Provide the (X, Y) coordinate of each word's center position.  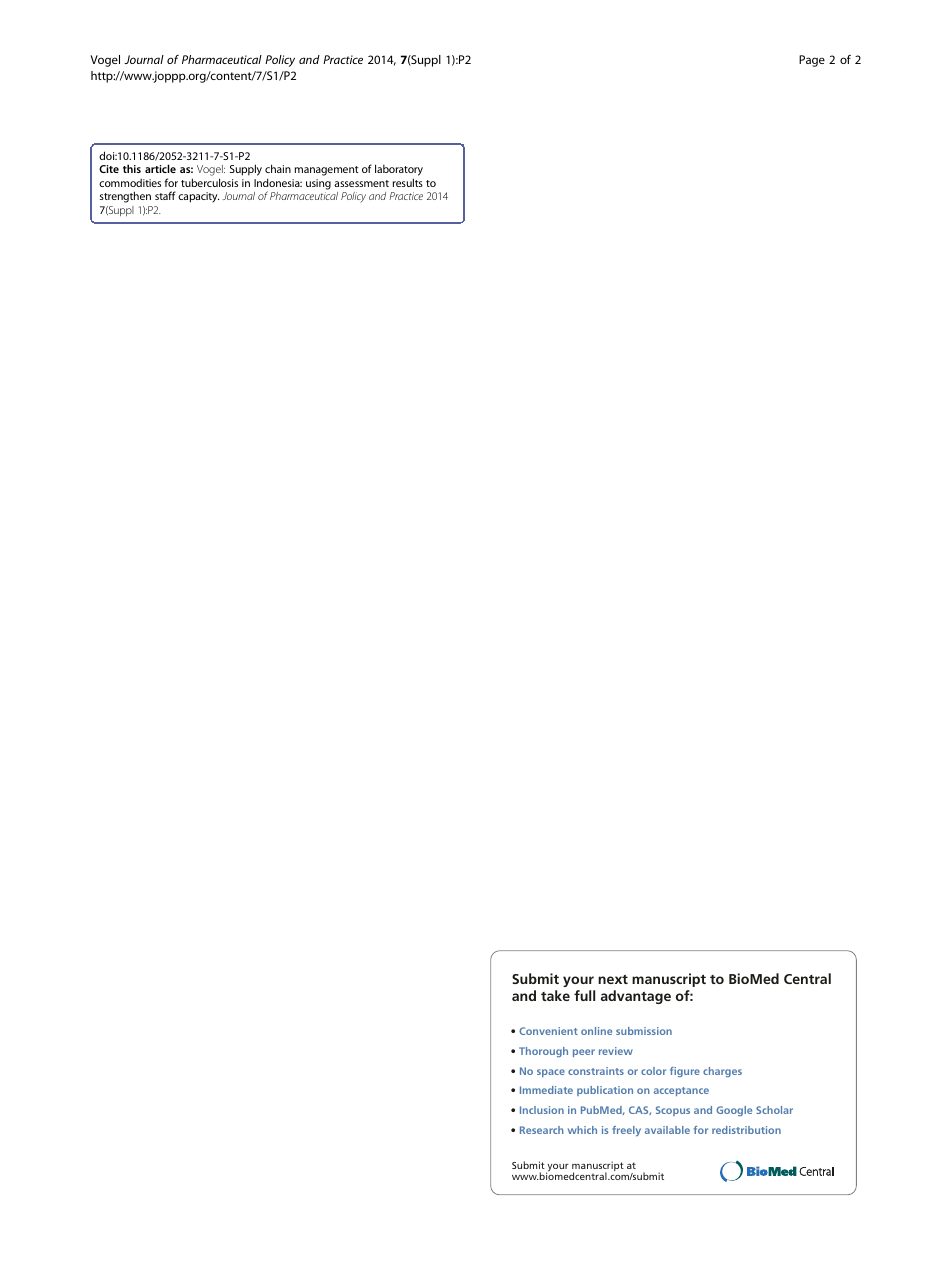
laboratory (399, 171)
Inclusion (542, 1110)
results (408, 182)
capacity (198, 197)
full (584, 995)
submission (644, 1031)
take (555, 995)
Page (812, 61)
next (613, 979)
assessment (361, 183)
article (160, 168)
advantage (636, 997)
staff (165, 195)
